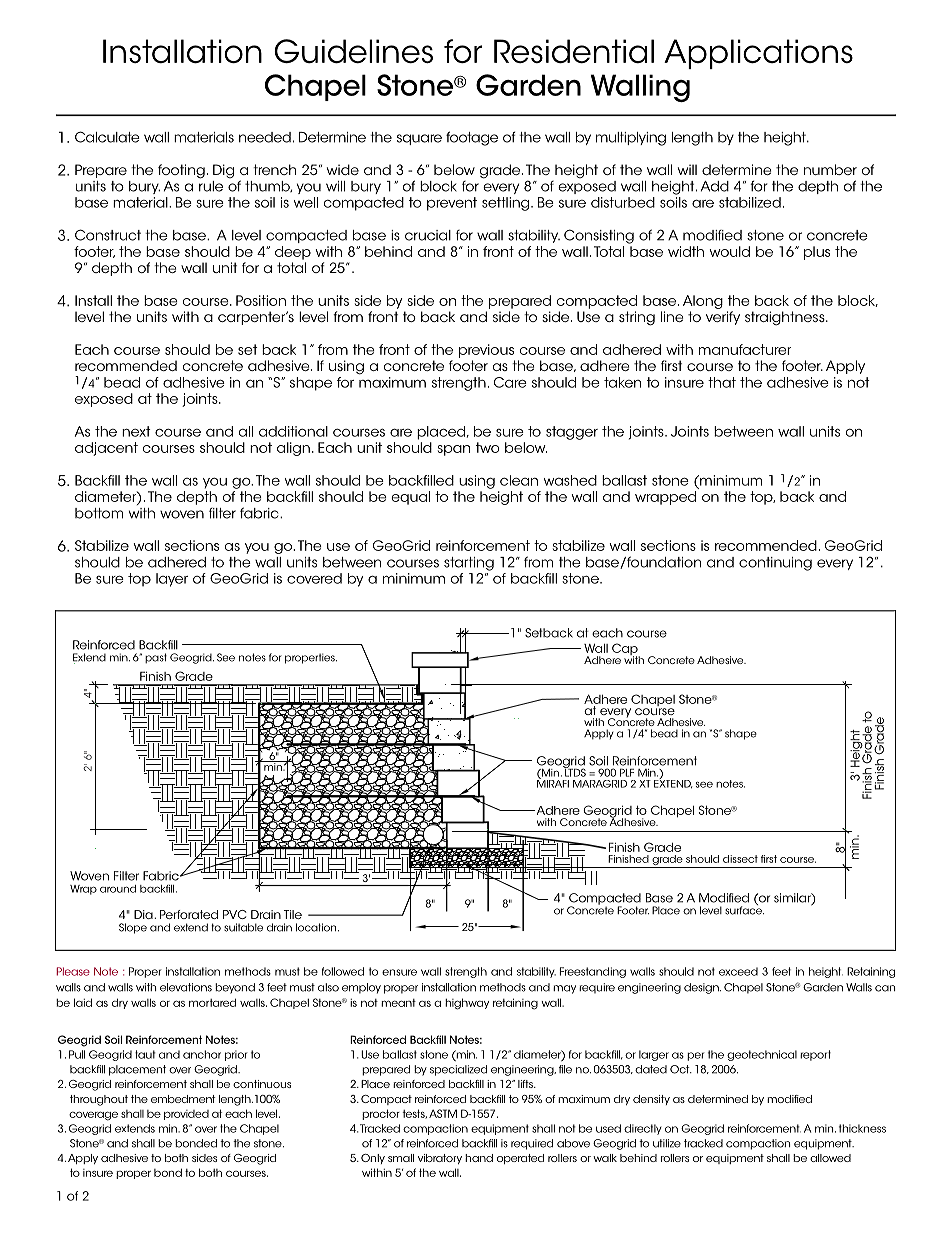 The height and width of the image is (1233, 952). Describe the element at coordinates (775, 564) in the image. I see `continuing` at that location.
